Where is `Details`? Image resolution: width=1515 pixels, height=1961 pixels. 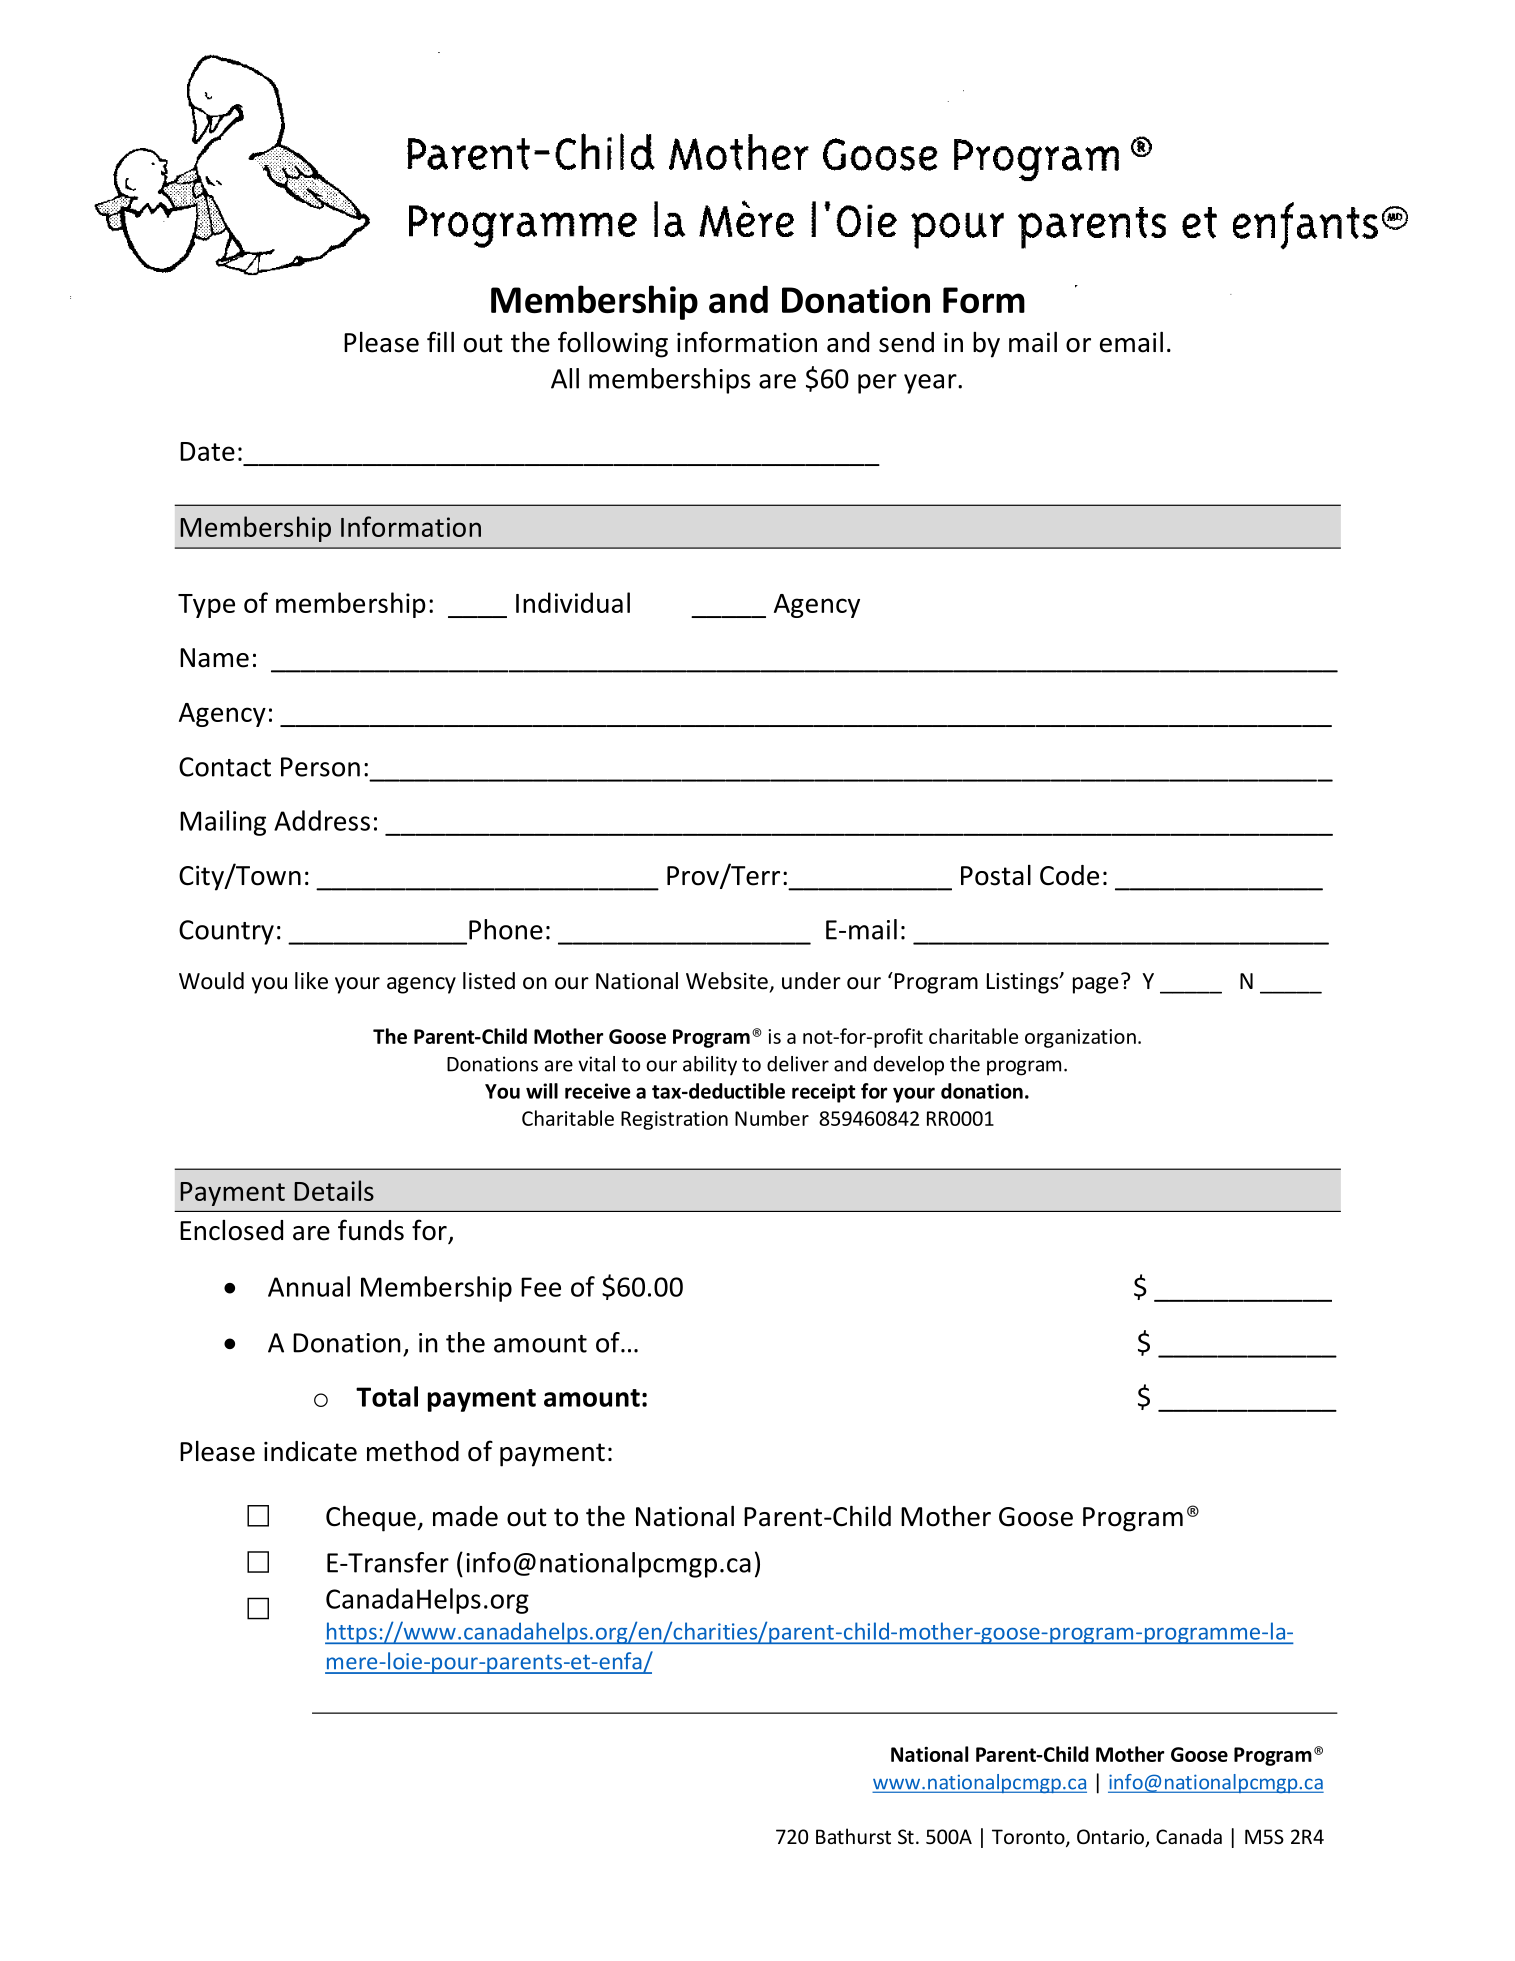
Details is located at coordinates (334, 1190).
